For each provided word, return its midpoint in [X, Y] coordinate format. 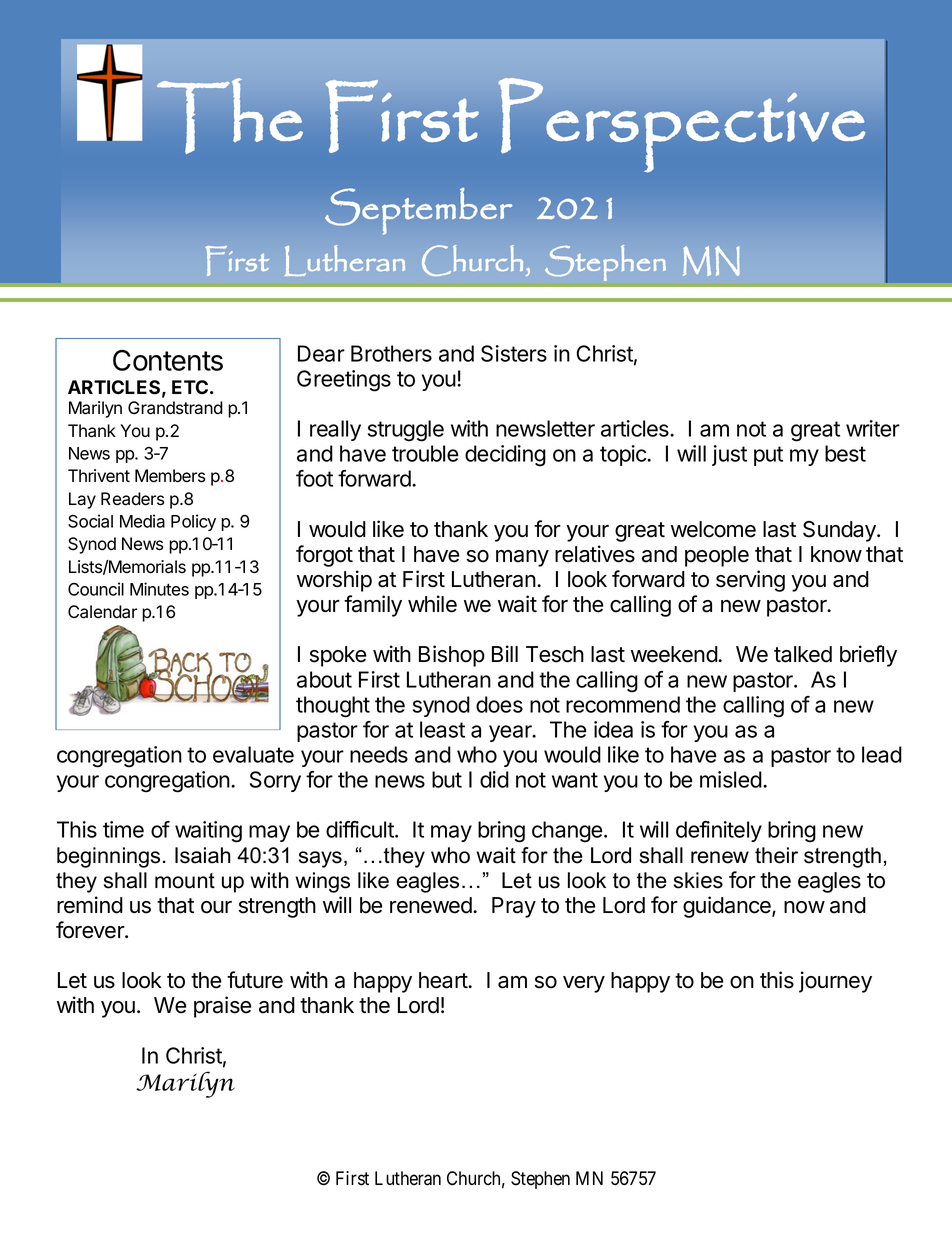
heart [444, 980]
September [419, 211]
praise [222, 1007]
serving [750, 581]
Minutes [159, 589]
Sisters [514, 353]
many [522, 558]
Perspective [681, 125]
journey [835, 982]
